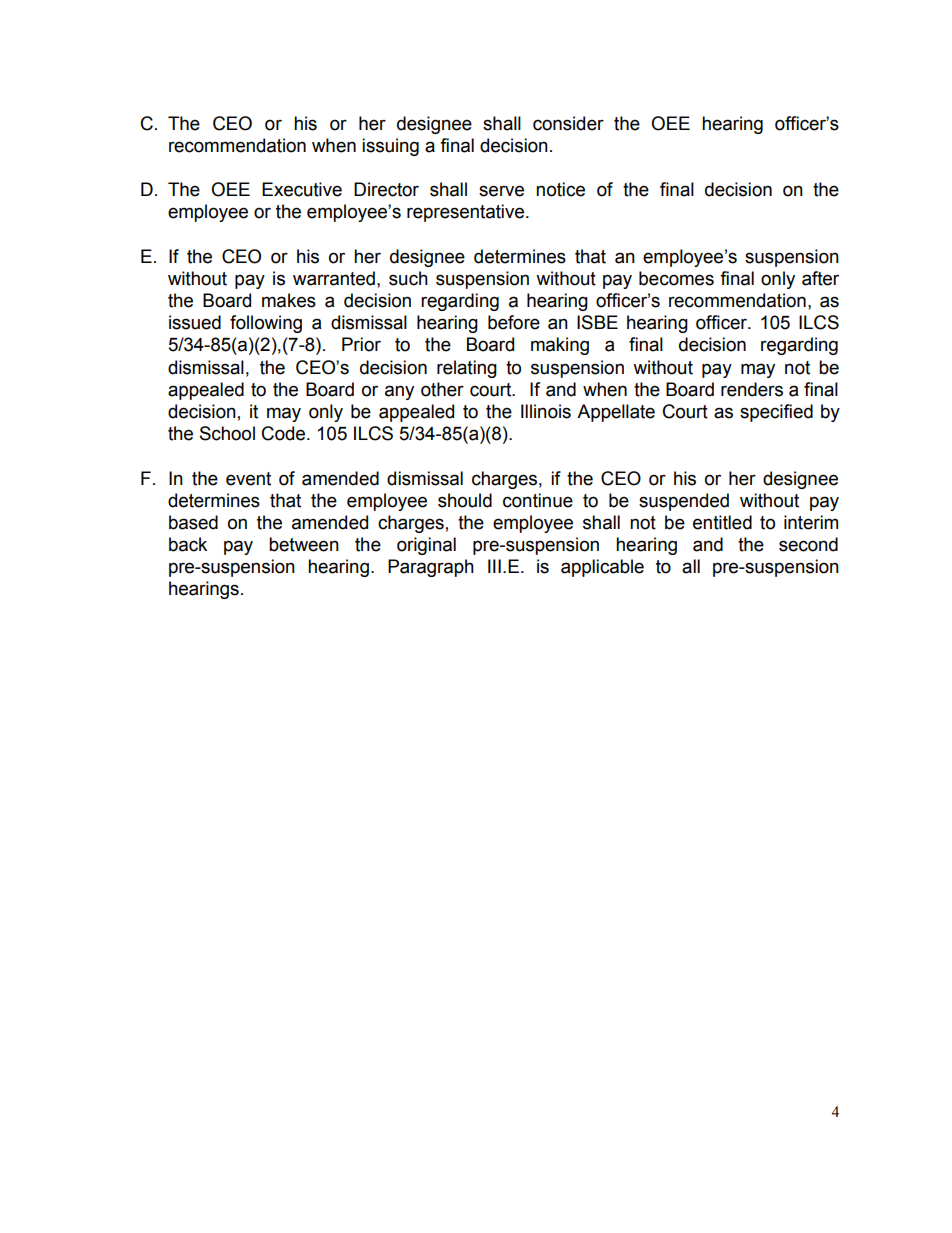 The image size is (952, 1233). Describe the element at coordinates (546, 411) in the document. I see `Illinois` at that location.
